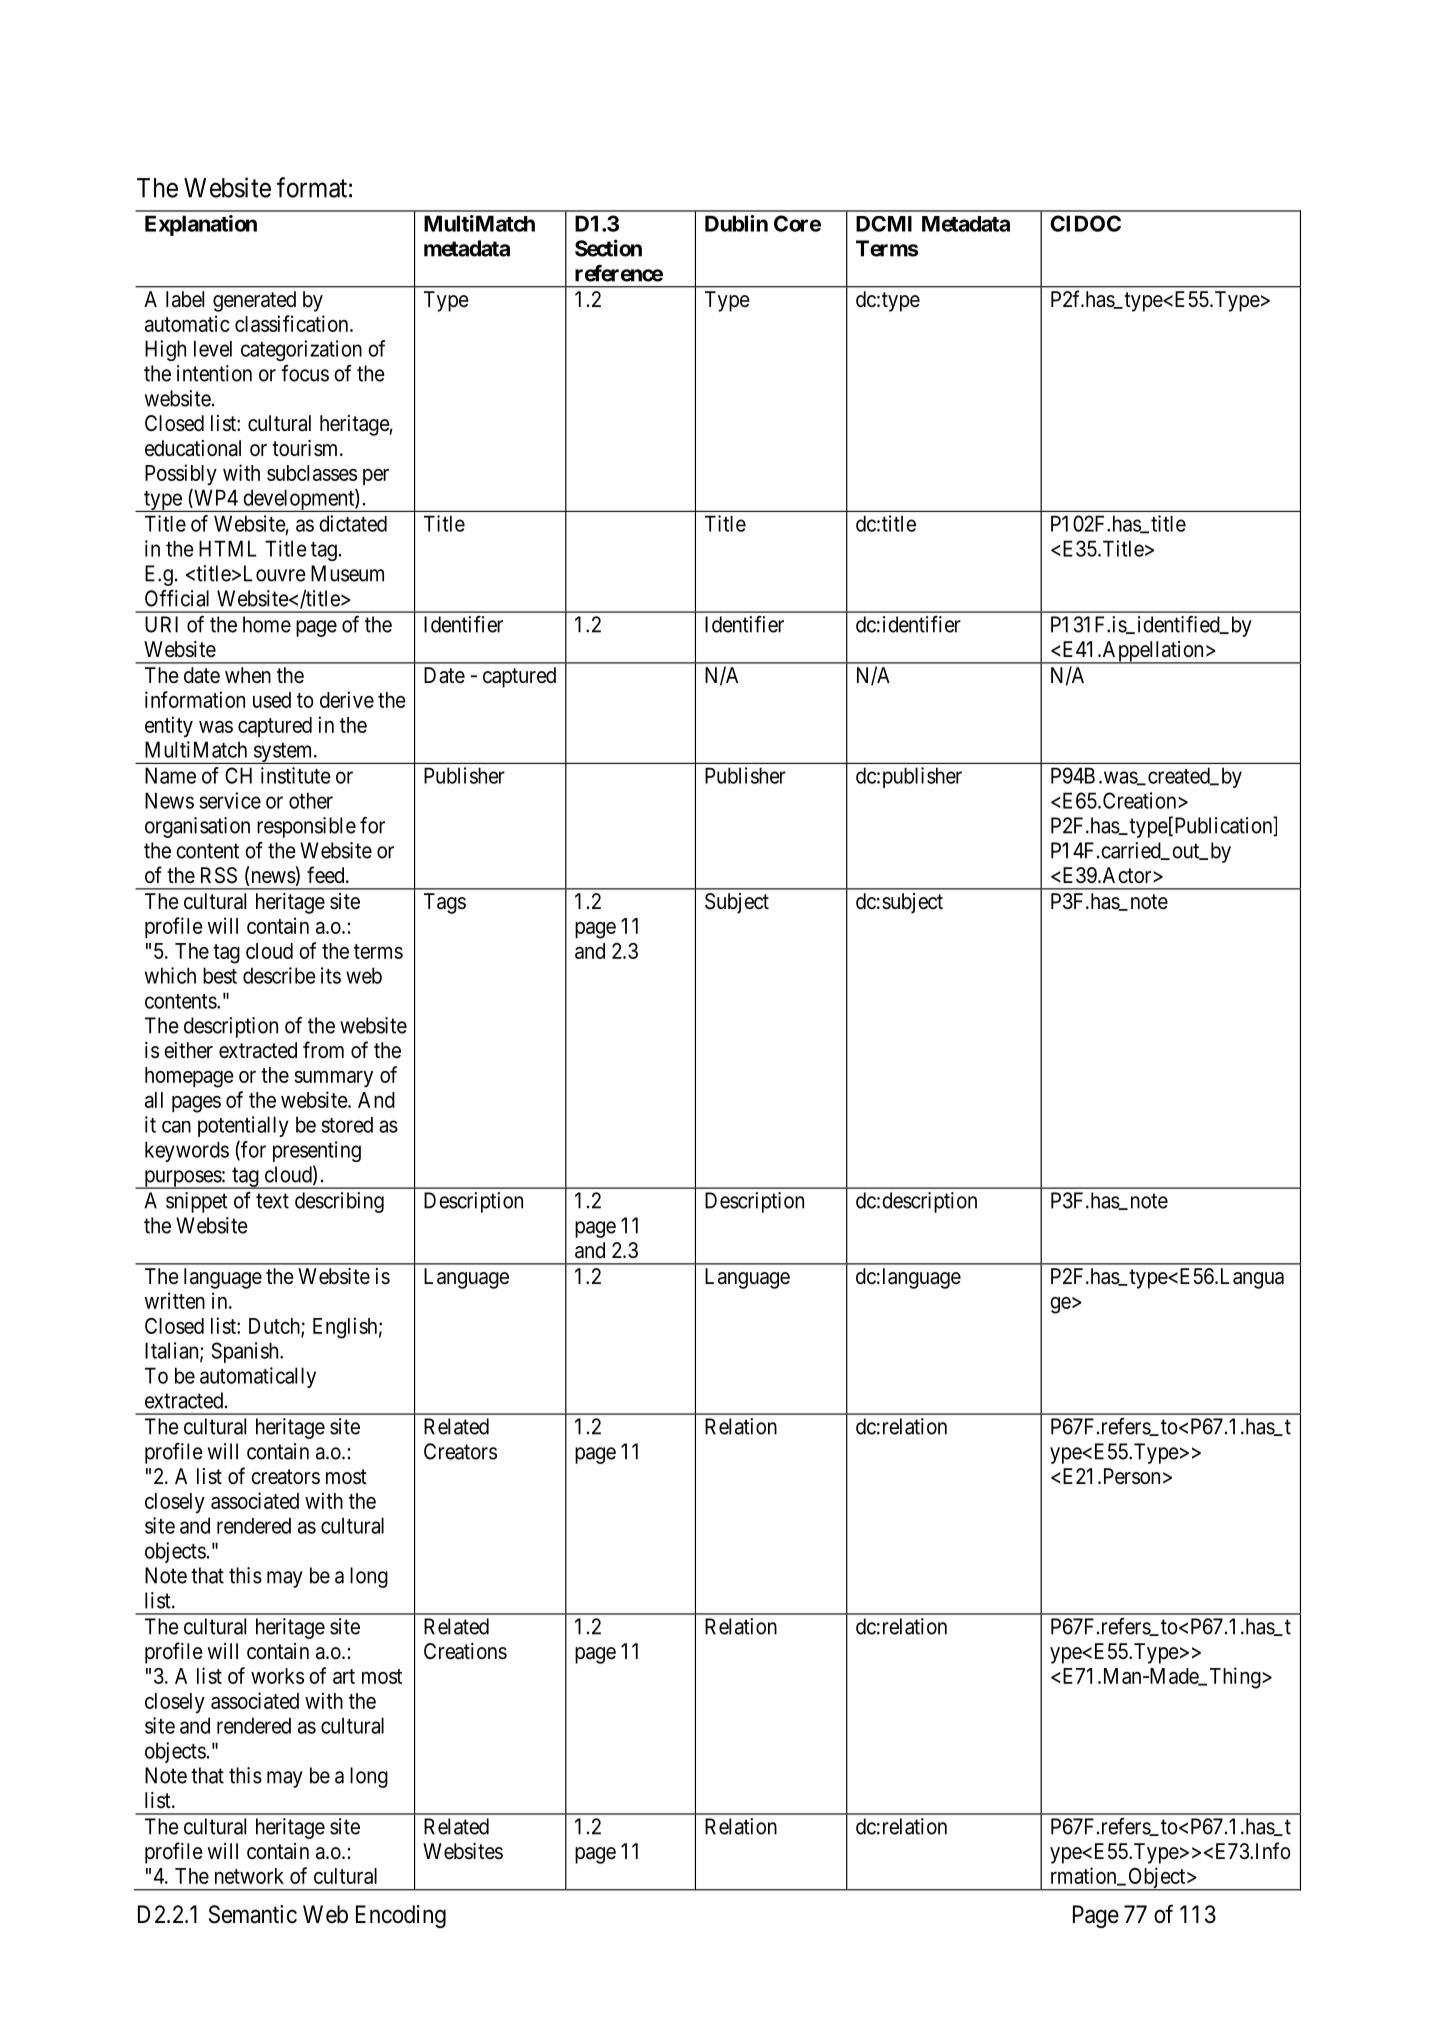 The image size is (1429, 2021). I want to click on art, so click(344, 1676).
